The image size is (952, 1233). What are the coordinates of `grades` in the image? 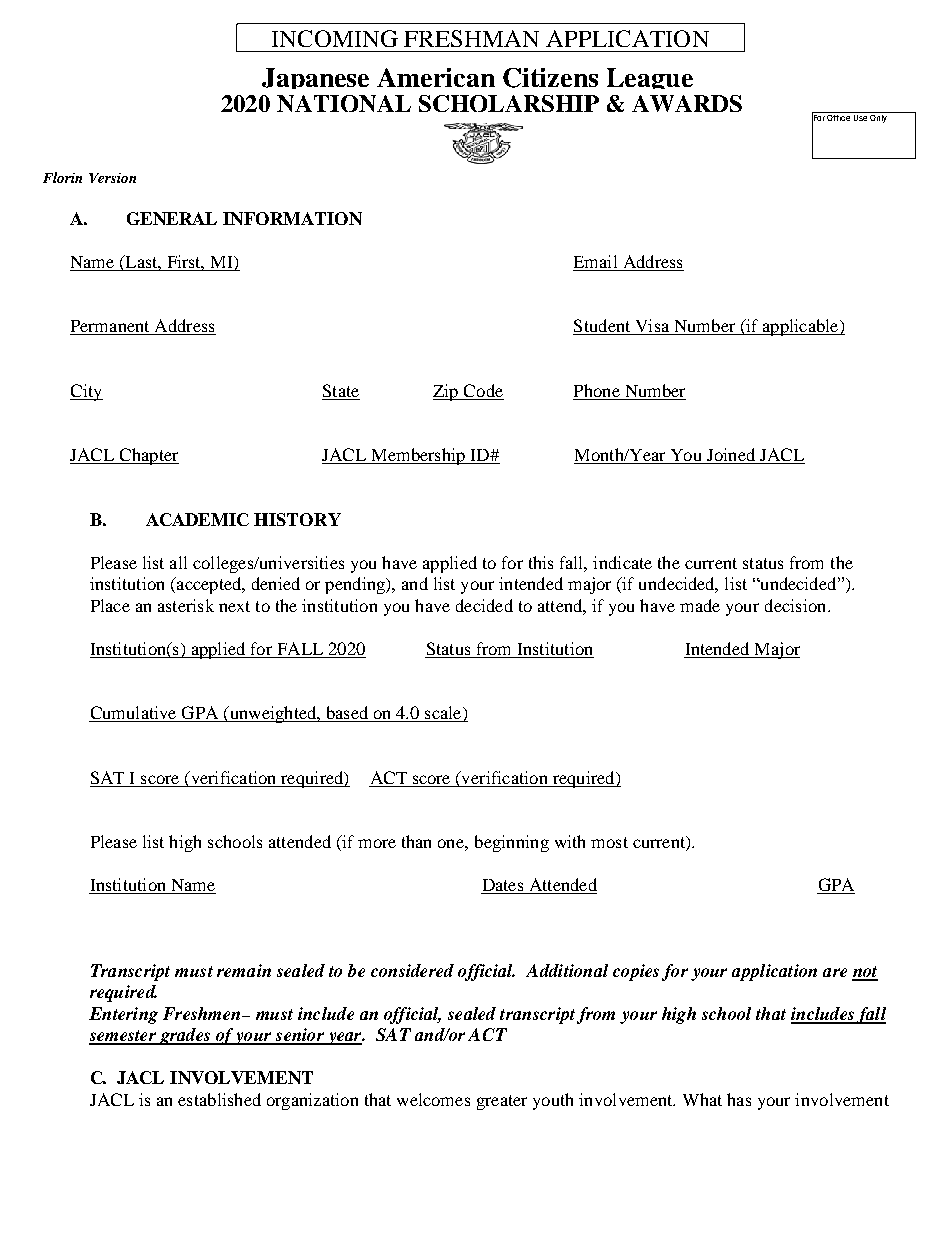 It's located at (185, 1036).
